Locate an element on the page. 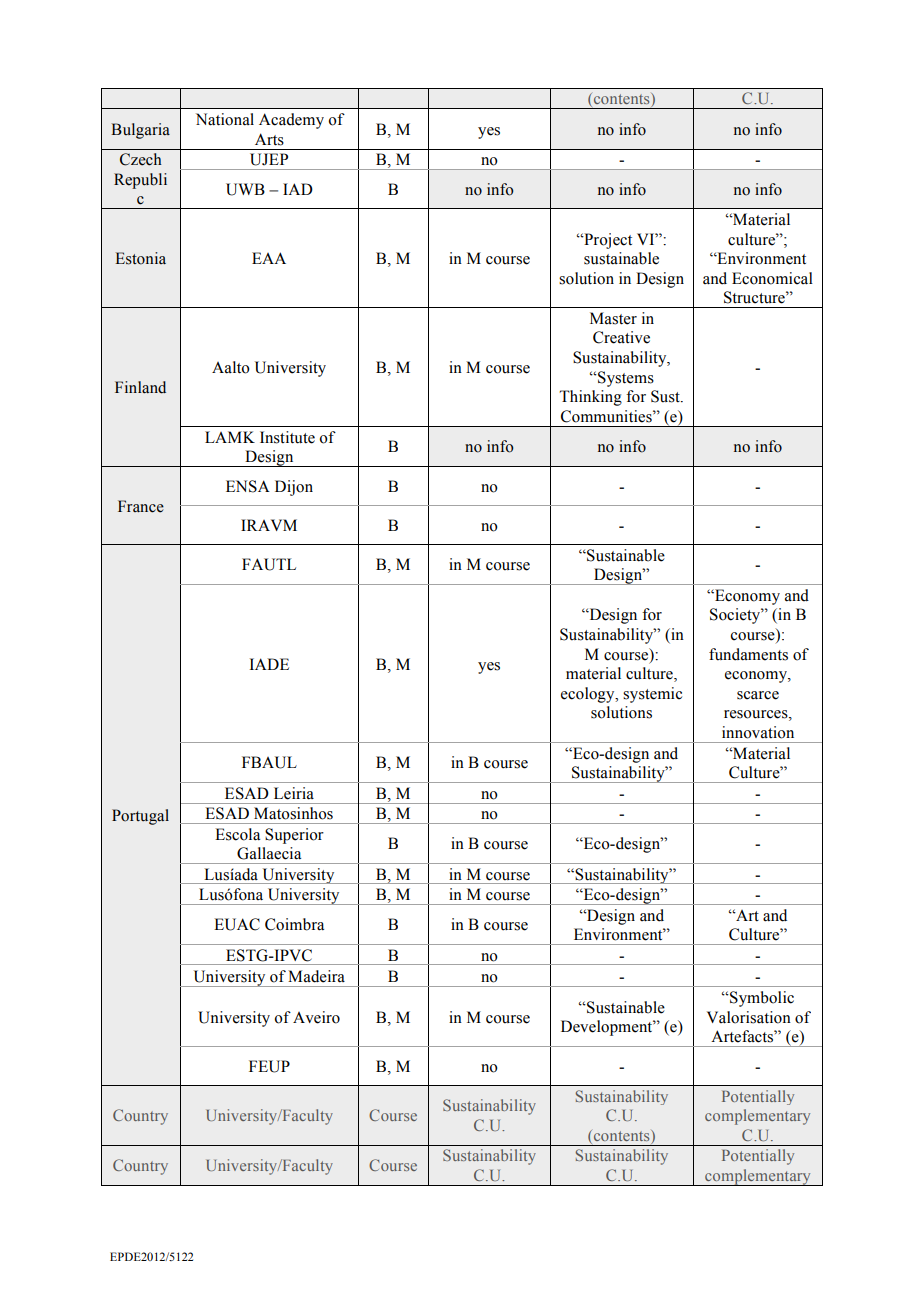  Thinking is located at coordinates (590, 398).
